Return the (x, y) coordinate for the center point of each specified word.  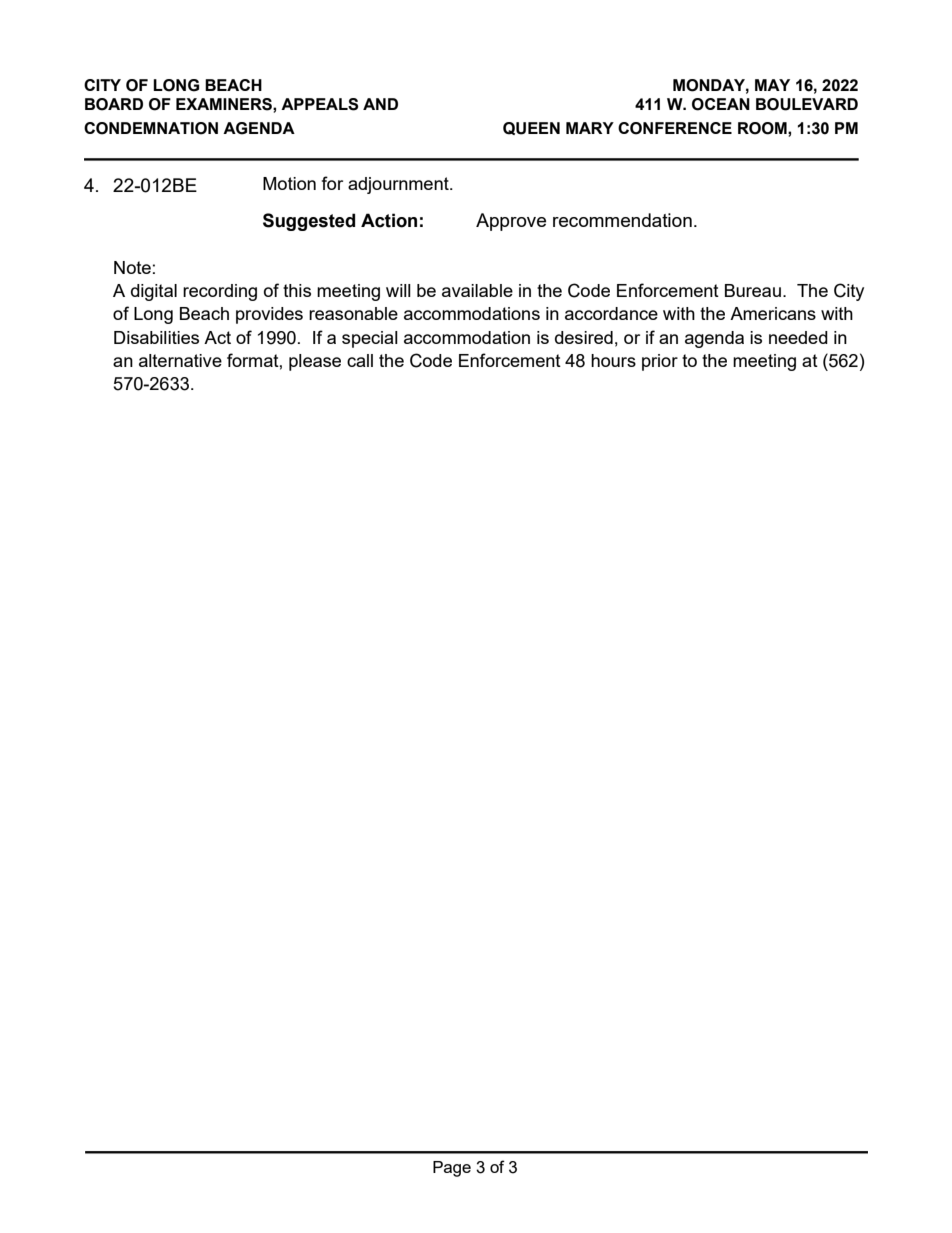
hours (613, 360)
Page (452, 1169)
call (360, 360)
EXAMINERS (225, 104)
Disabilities (156, 337)
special (370, 339)
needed (798, 337)
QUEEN (531, 128)
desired (584, 337)
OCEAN (721, 104)
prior (660, 362)
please (315, 362)
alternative (180, 360)
